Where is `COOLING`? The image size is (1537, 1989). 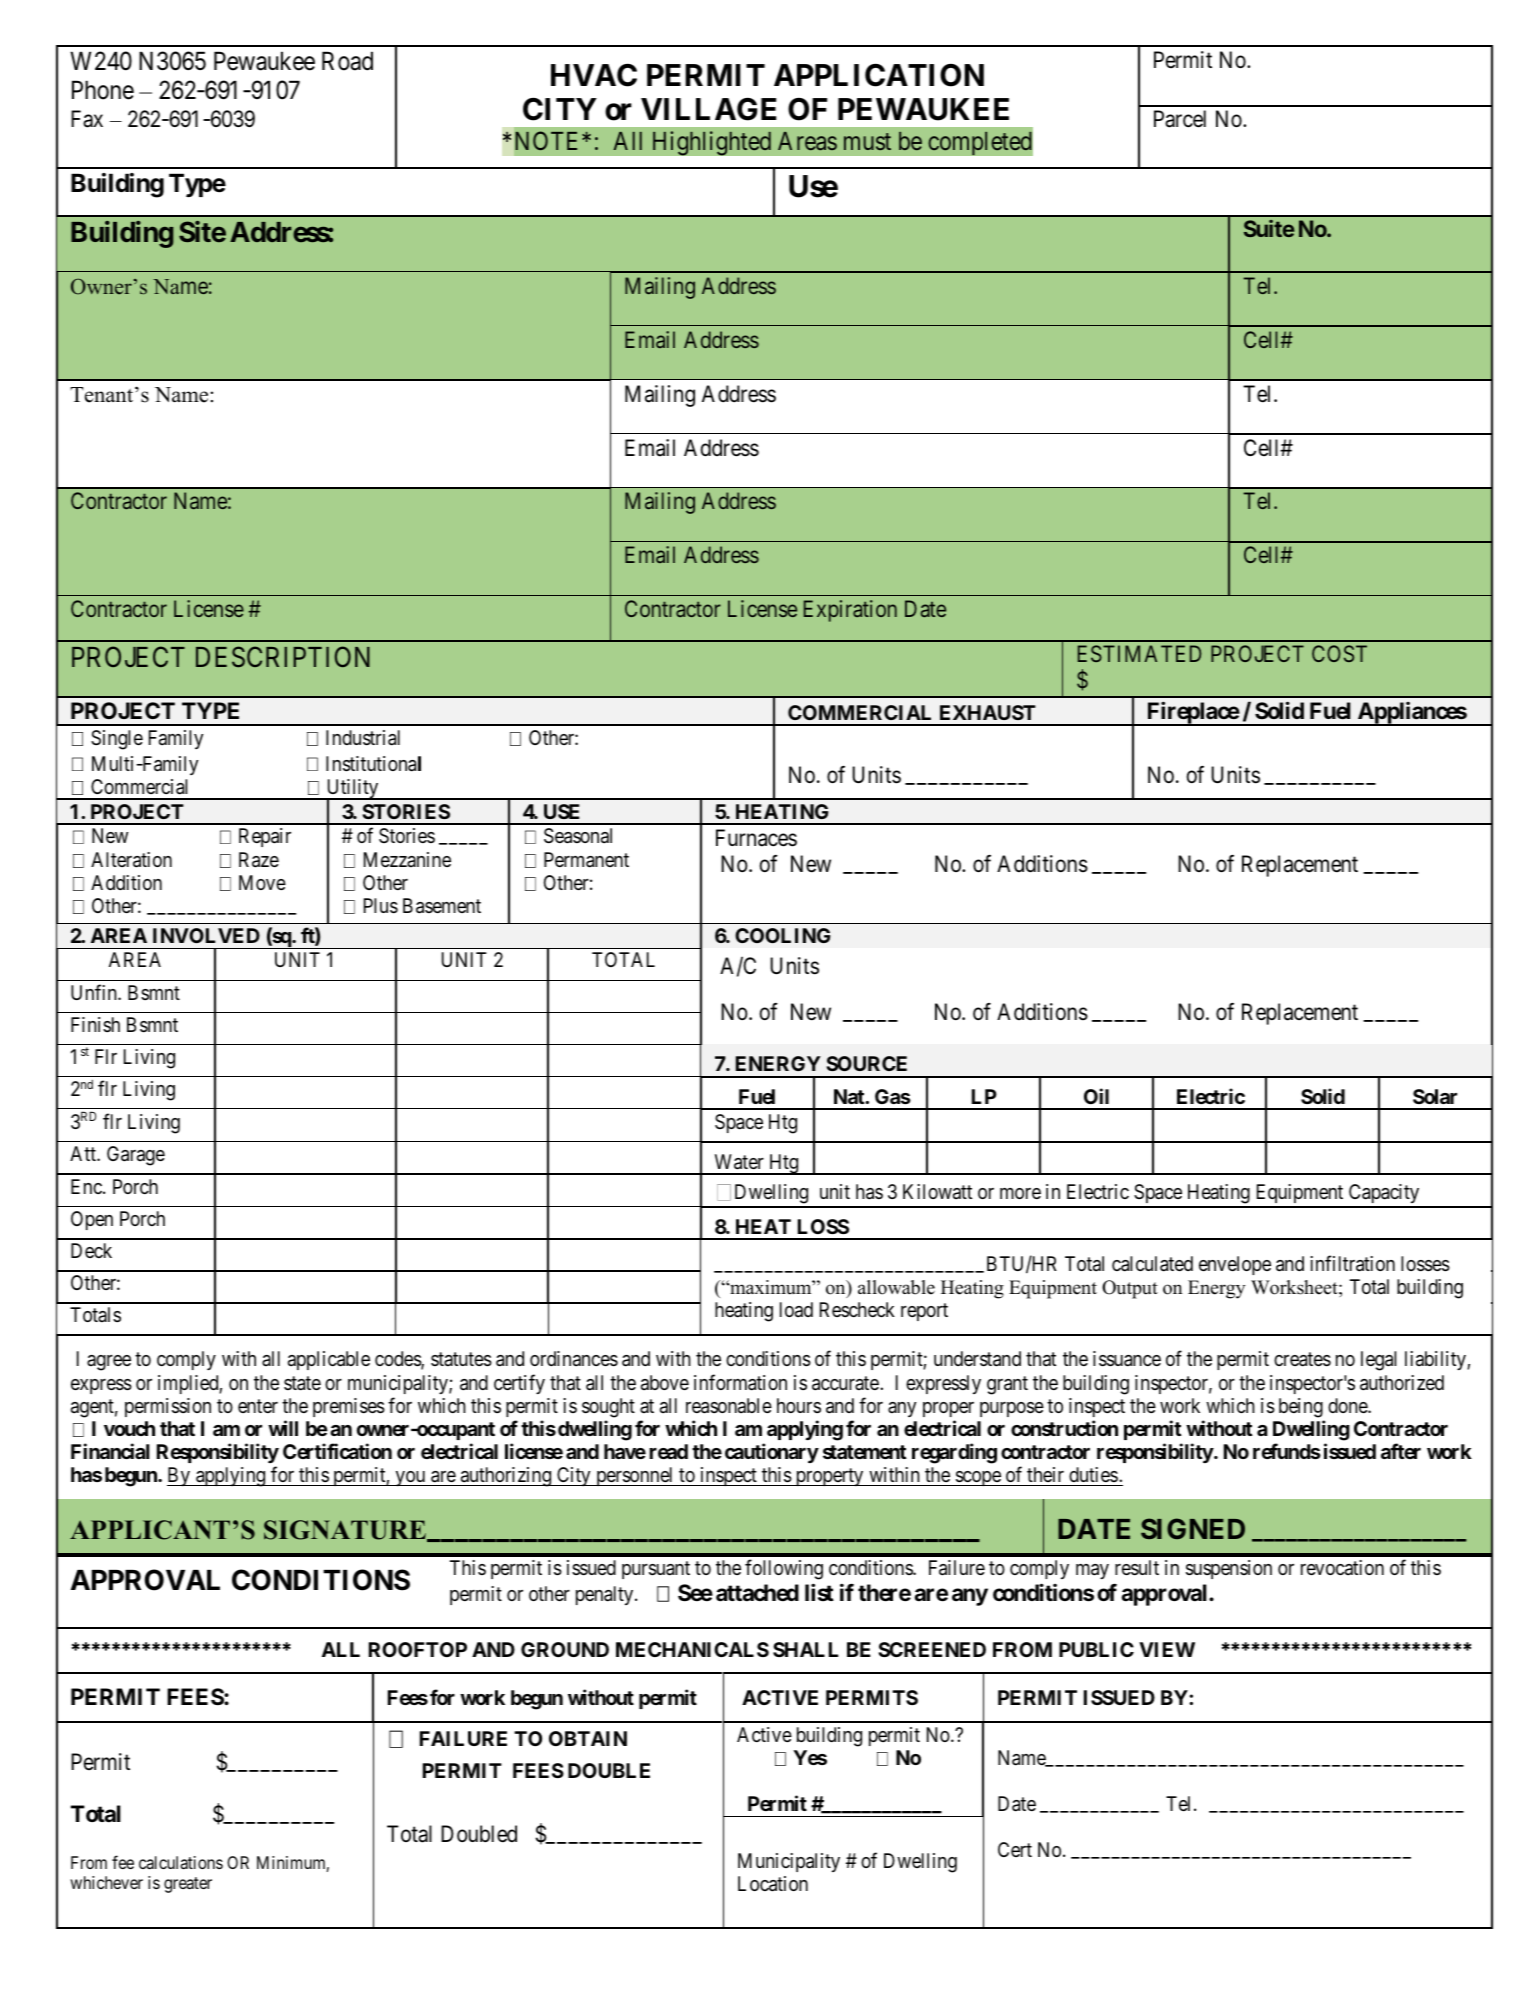
COOLING is located at coordinates (782, 935).
